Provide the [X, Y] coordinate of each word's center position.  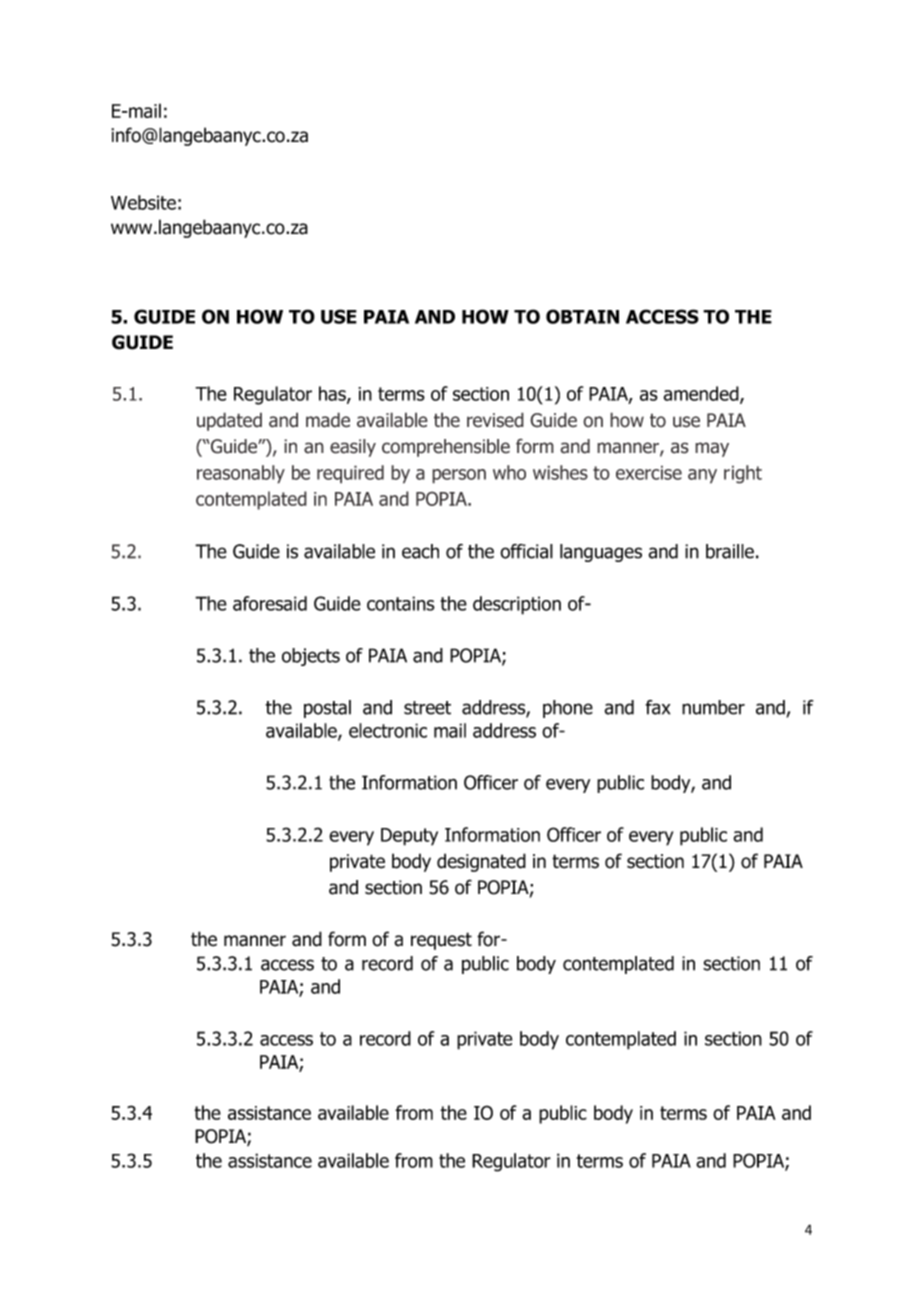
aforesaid [270, 603]
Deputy [409, 837]
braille [730, 551]
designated [481, 862]
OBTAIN [582, 316]
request [441, 941]
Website [143, 202]
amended [702, 394]
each [420, 551]
